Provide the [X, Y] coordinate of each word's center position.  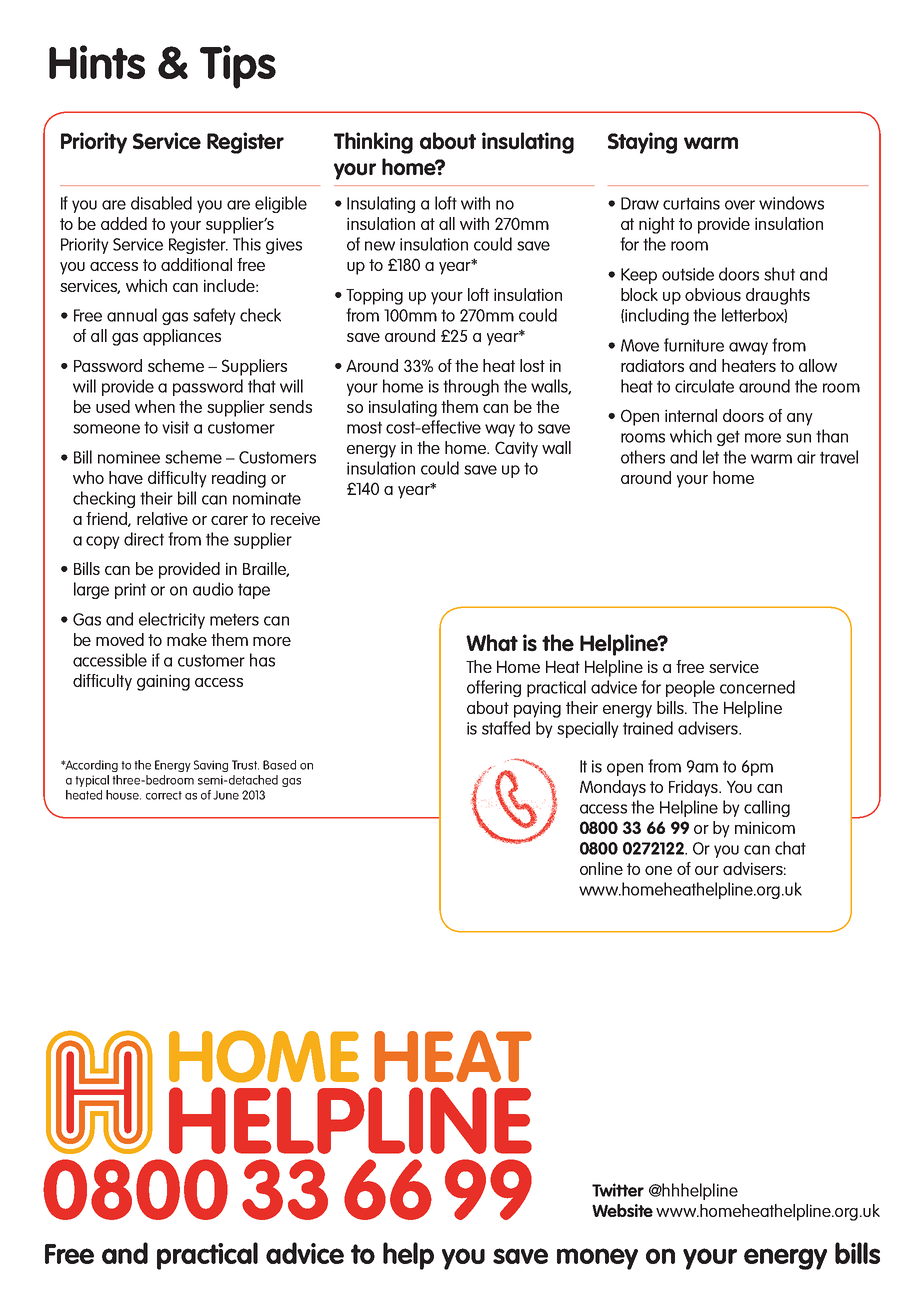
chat [790, 848]
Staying [642, 143]
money [597, 1259]
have [126, 477]
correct [164, 795]
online [601, 868]
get [728, 438]
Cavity [516, 449]
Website [622, 1210]
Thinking [373, 143]
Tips [238, 67]
